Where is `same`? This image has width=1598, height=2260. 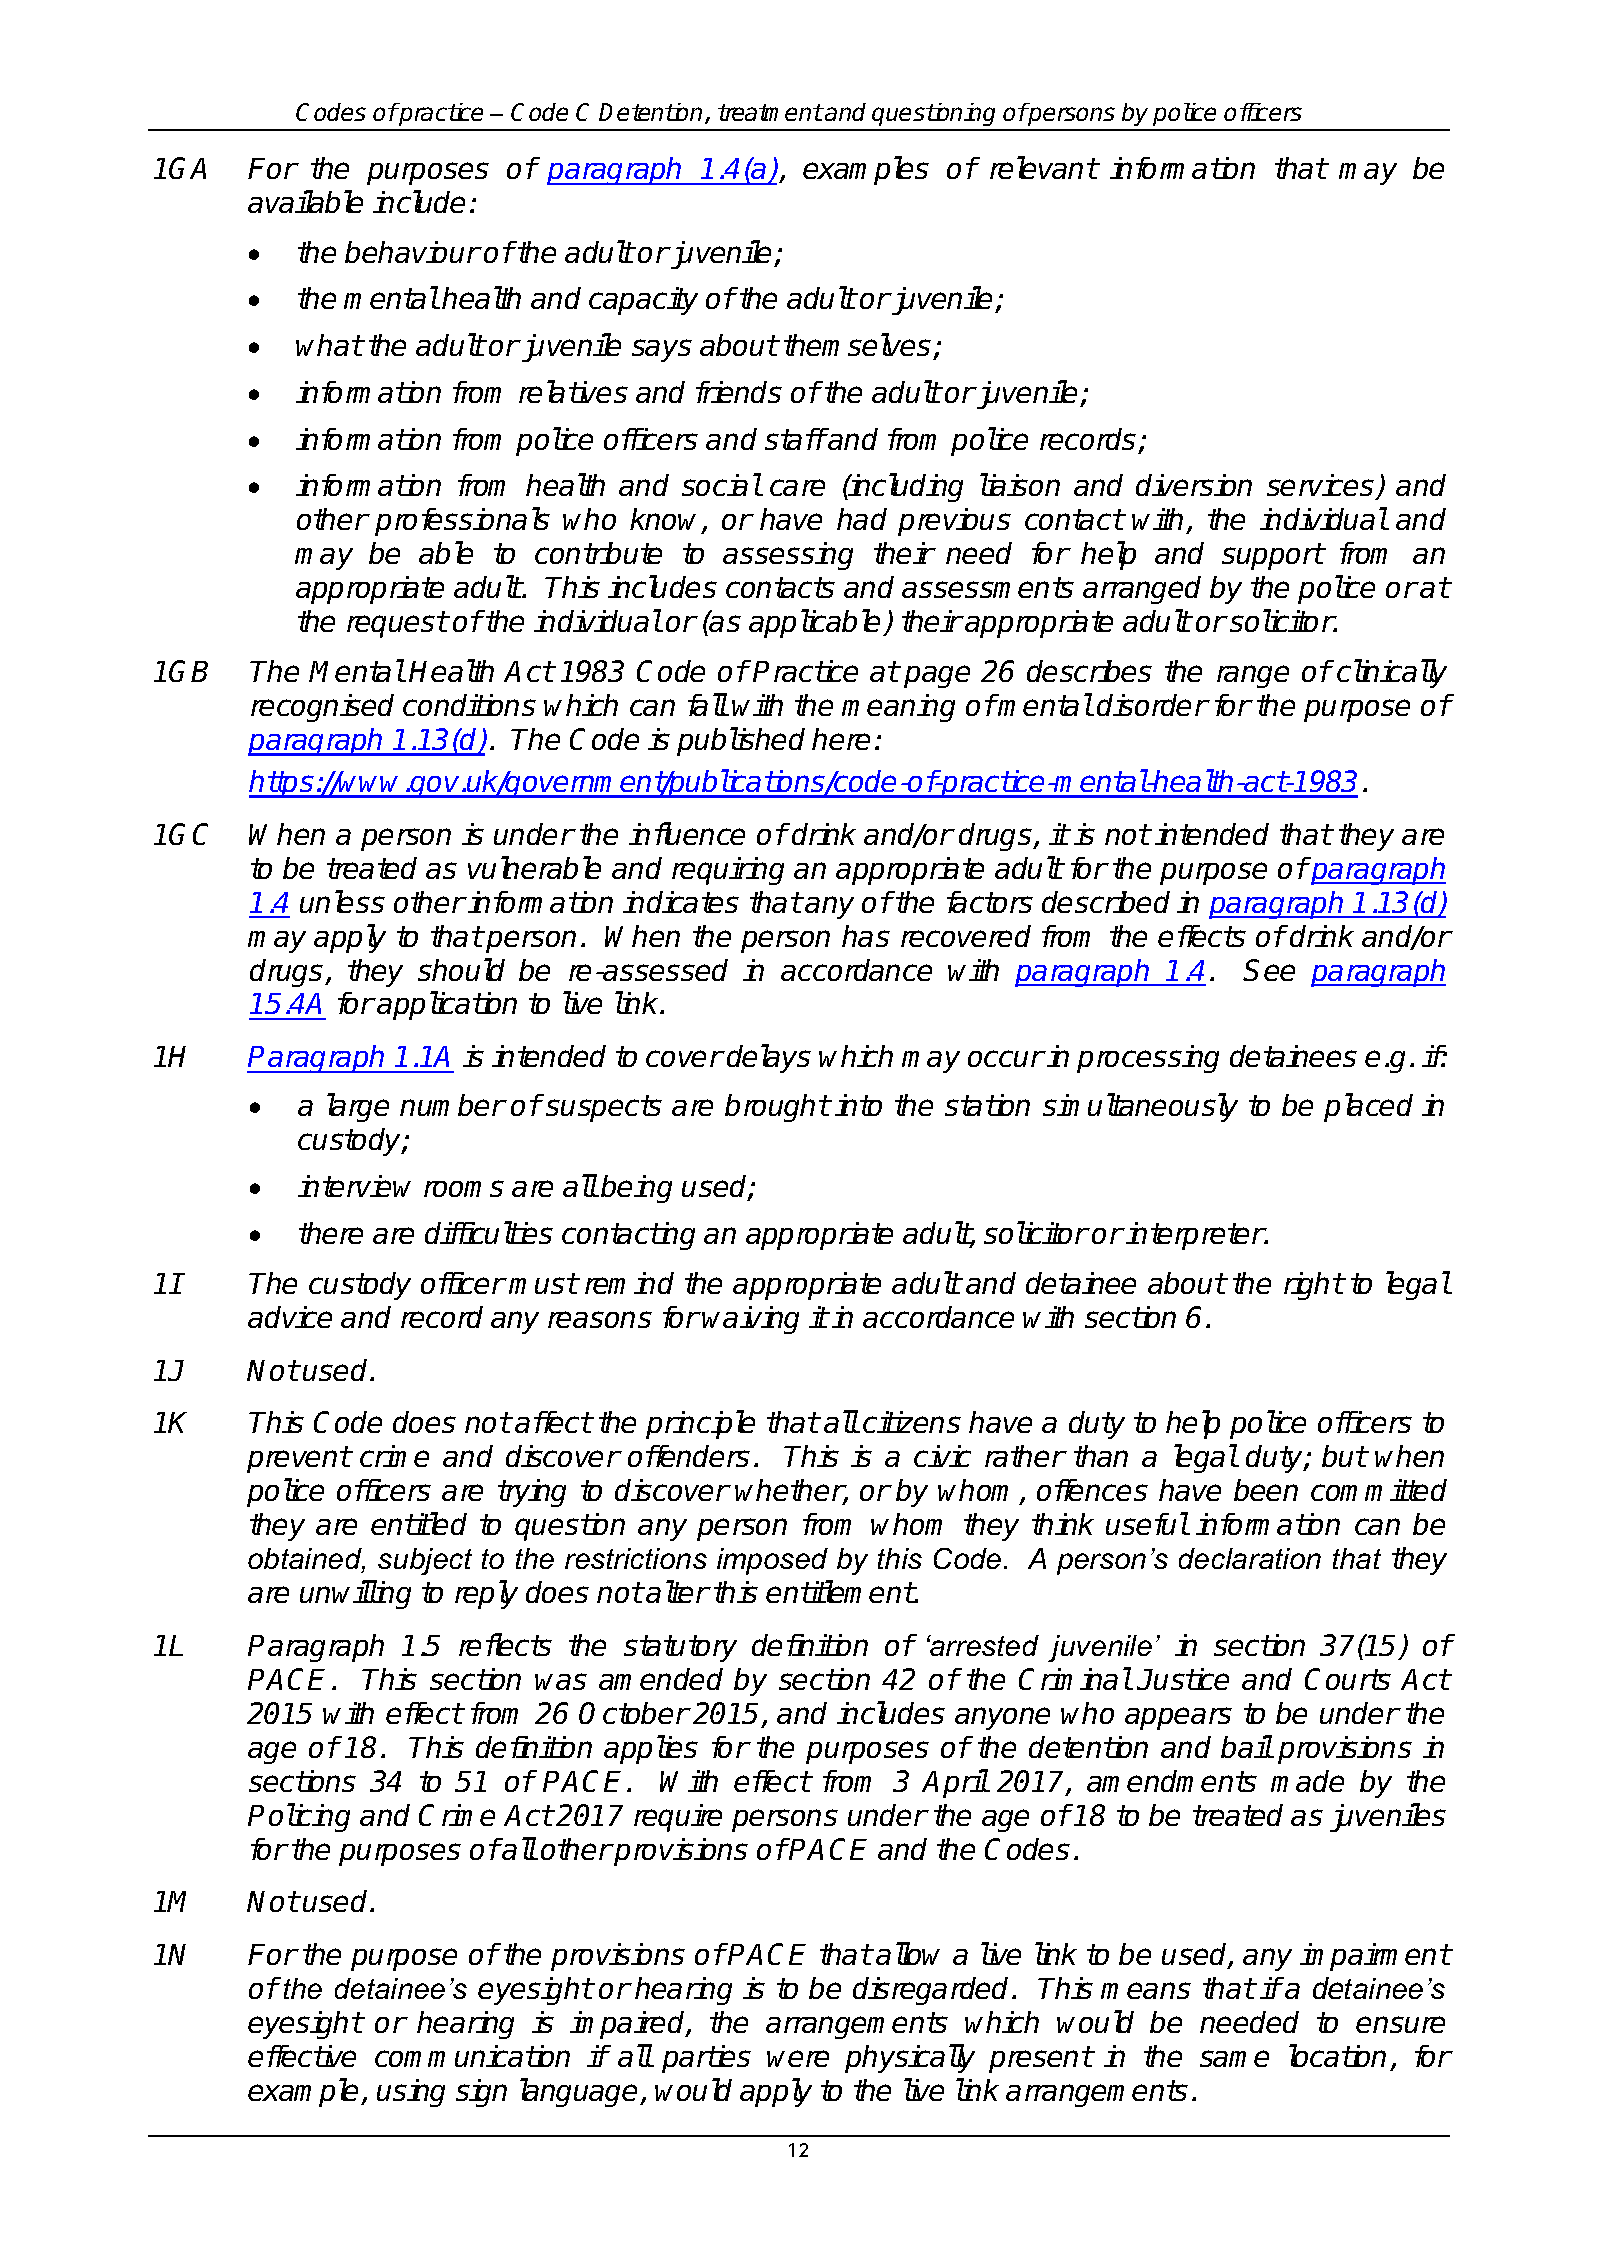
same is located at coordinates (1234, 2058).
